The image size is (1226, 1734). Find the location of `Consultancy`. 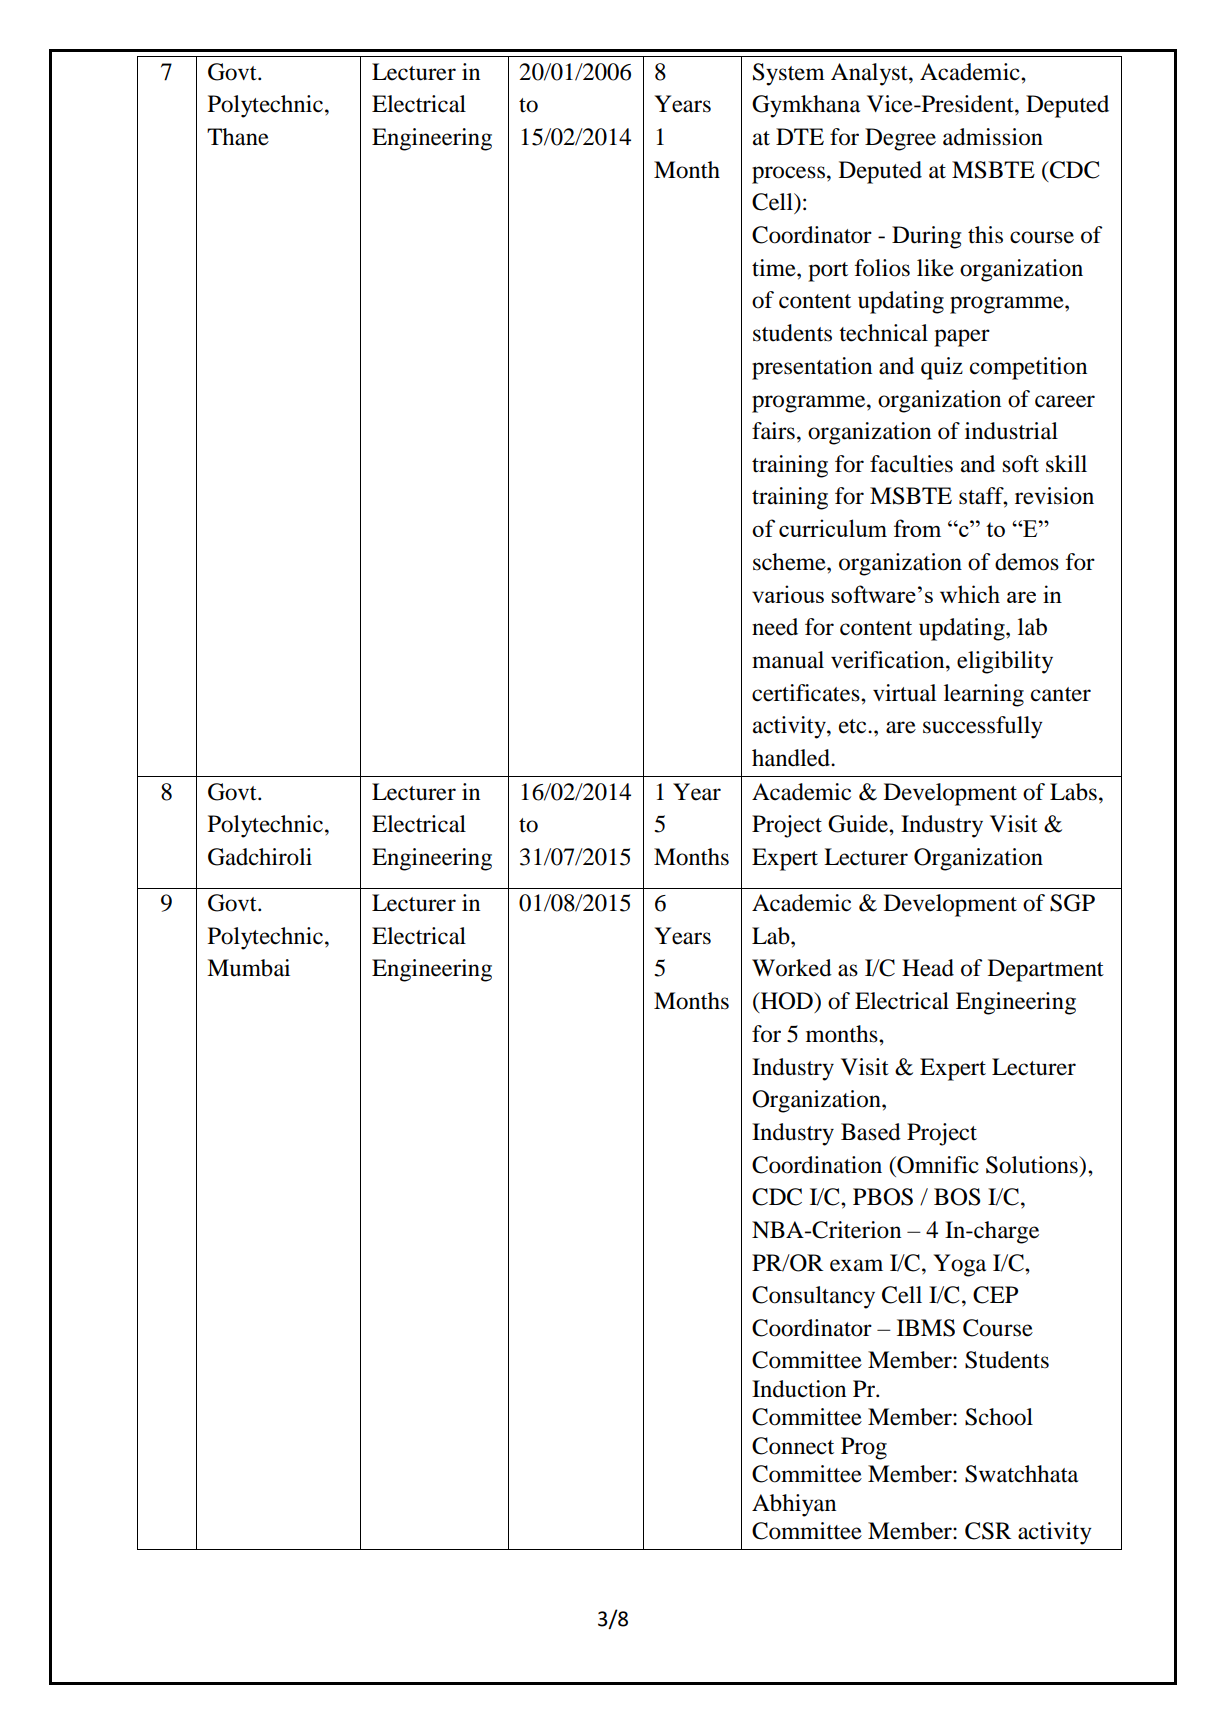

Consultancy is located at coordinates (813, 1297).
